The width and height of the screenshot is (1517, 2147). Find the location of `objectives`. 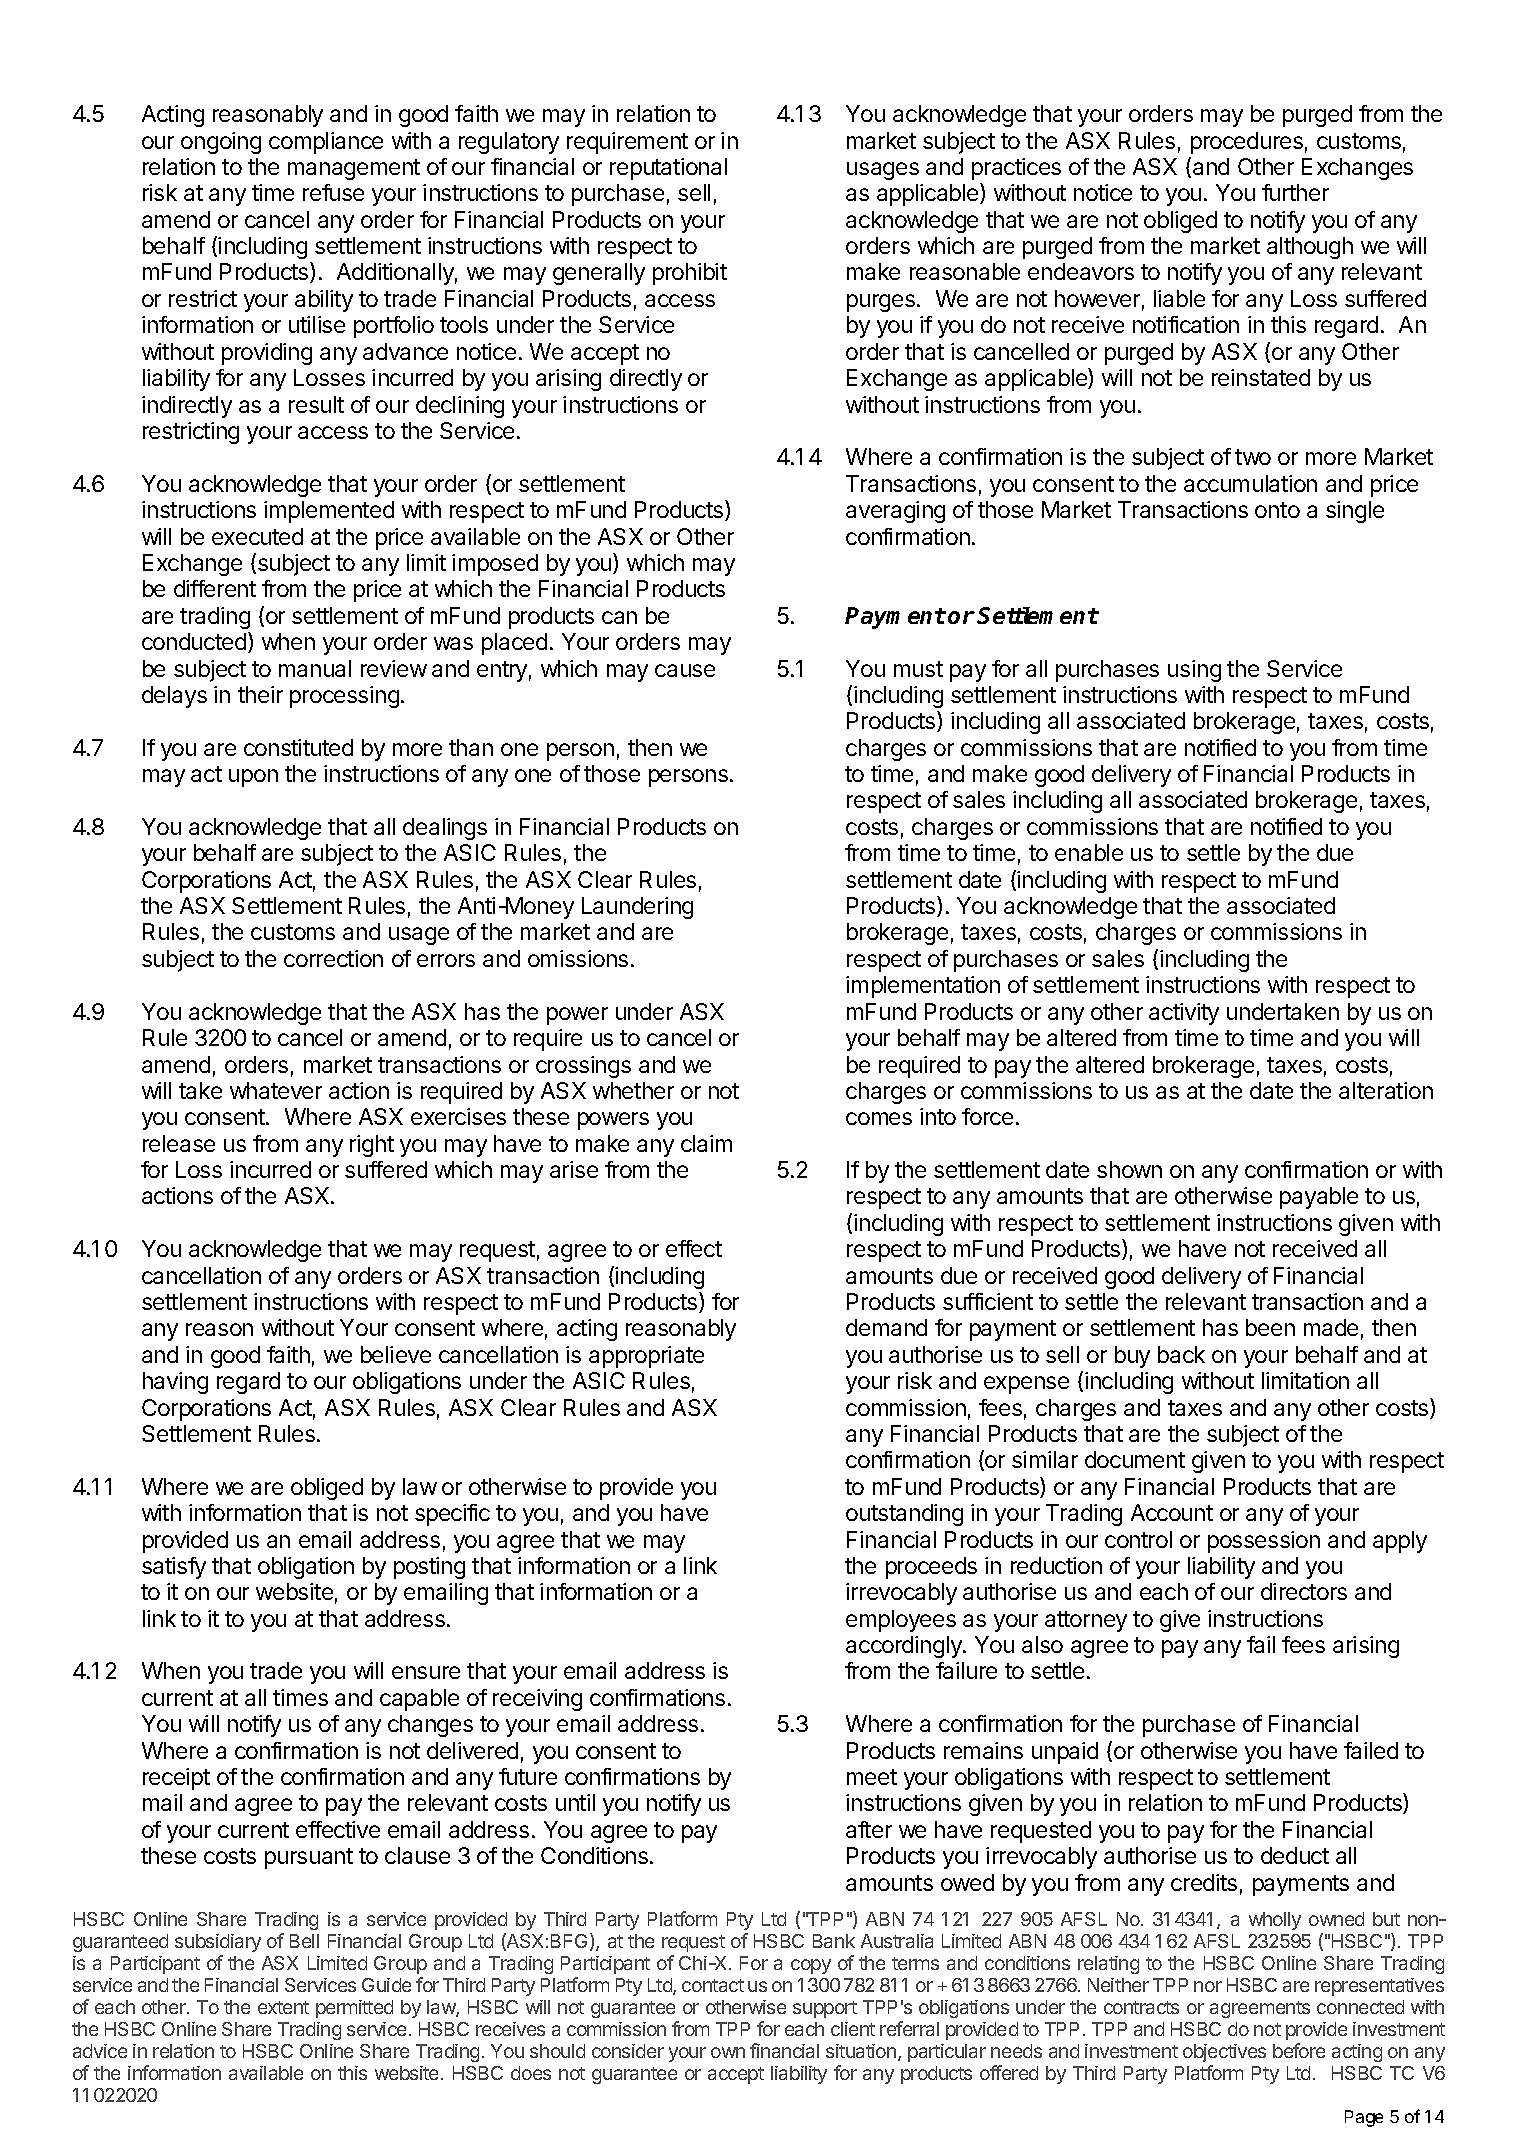

objectives is located at coordinates (1224, 2053).
